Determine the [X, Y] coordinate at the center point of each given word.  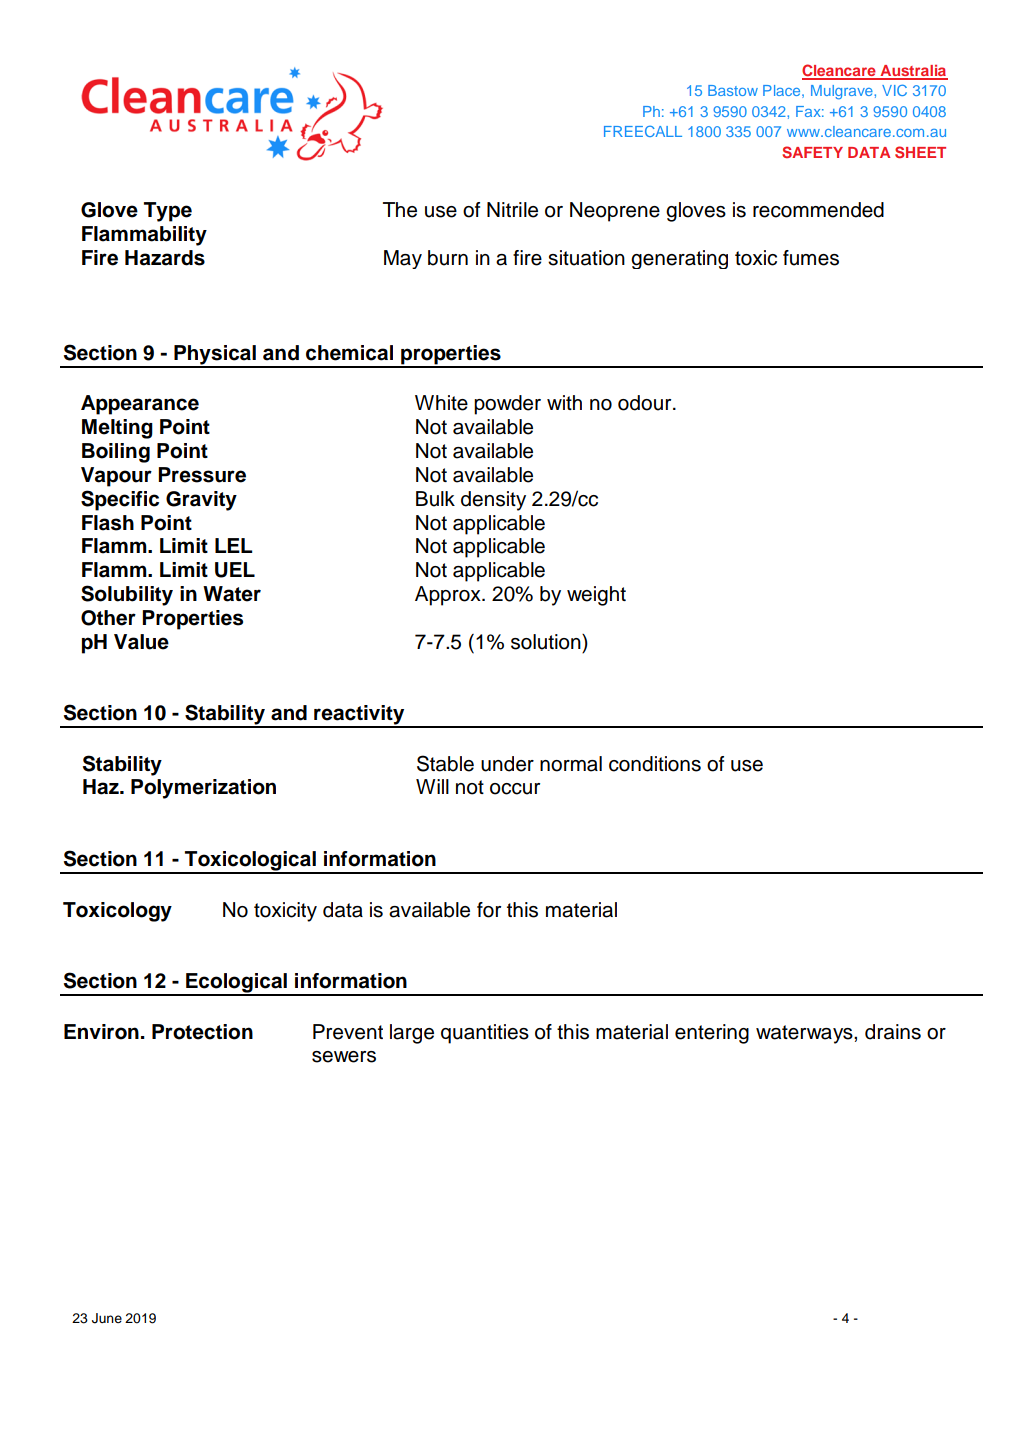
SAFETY [812, 152]
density [493, 501]
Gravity [201, 501]
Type [168, 212]
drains [893, 1032]
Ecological [236, 984]
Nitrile [512, 210]
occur [515, 789]
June [107, 1318]
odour [646, 403]
